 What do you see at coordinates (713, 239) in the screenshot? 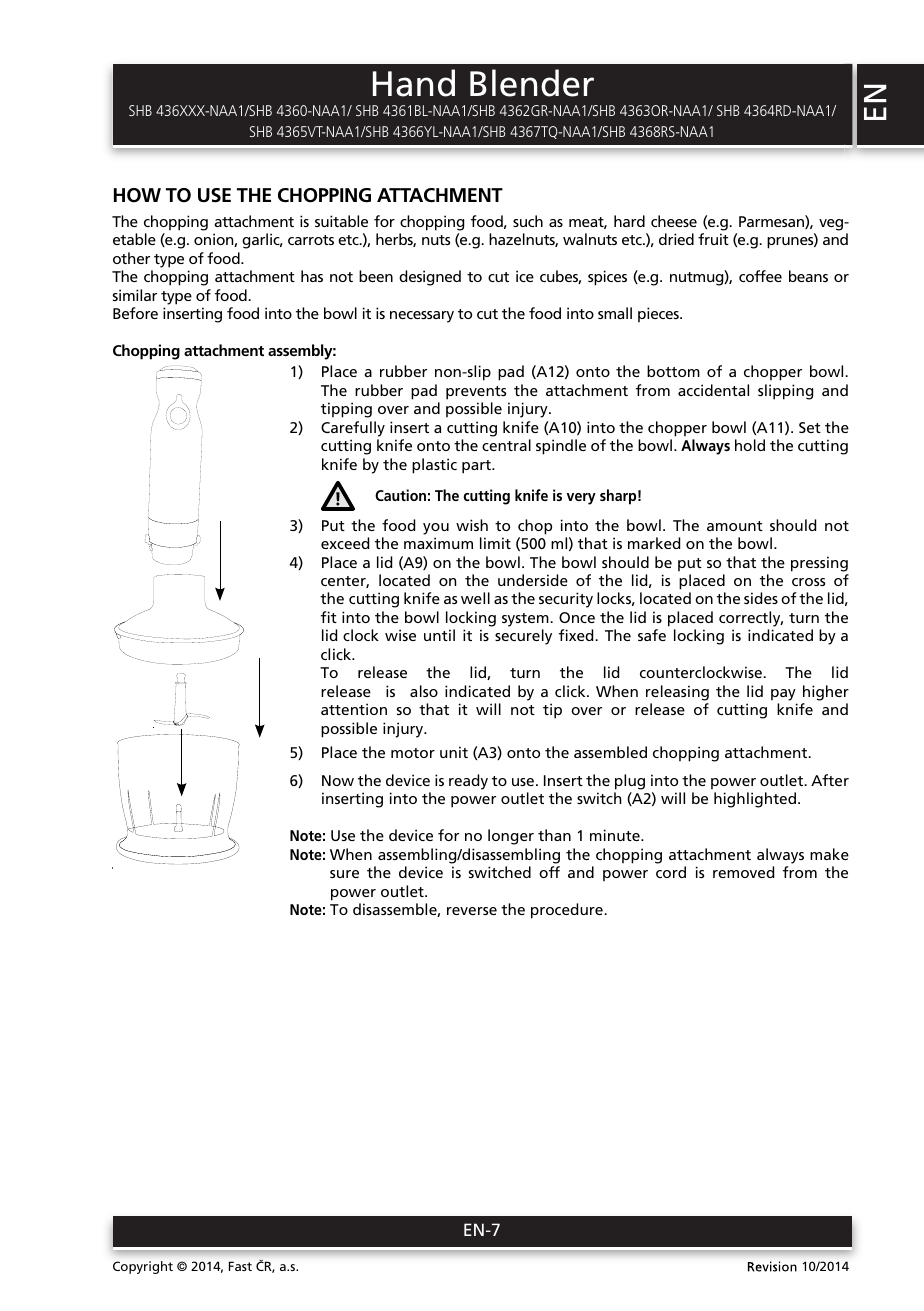
I see `fruit` at bounding box center [713, 239].
